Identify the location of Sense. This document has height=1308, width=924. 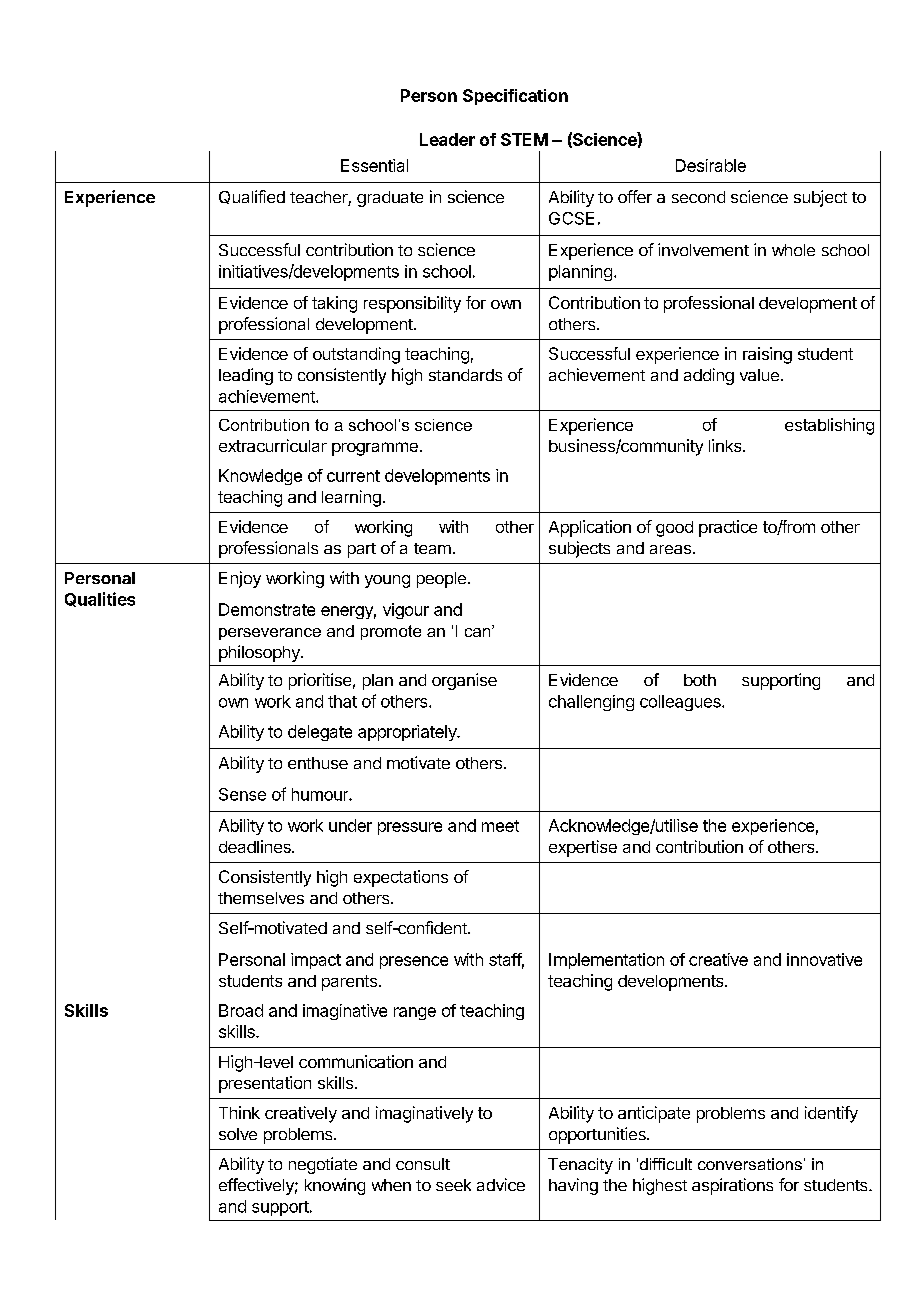
(242, 794).
